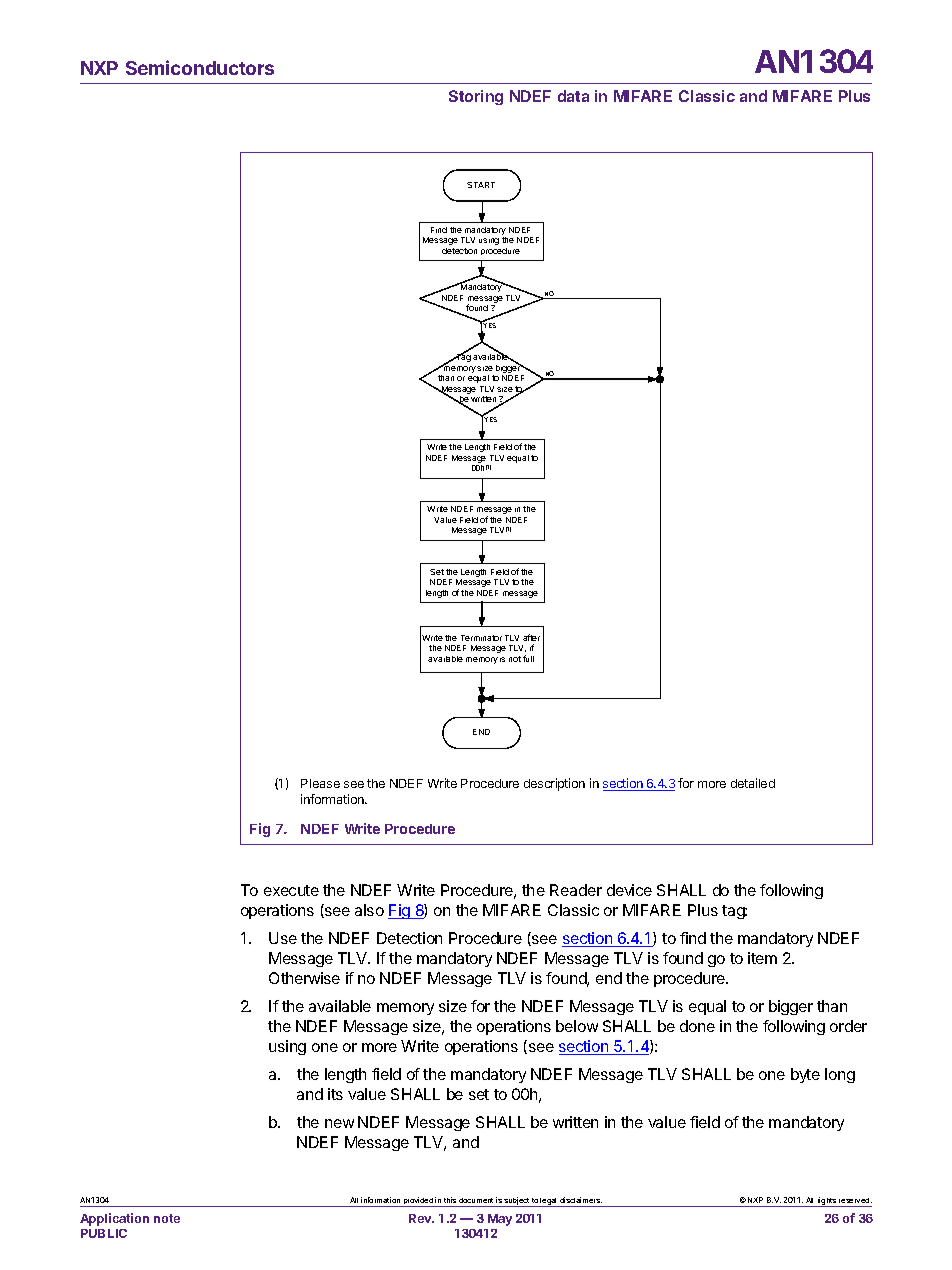 The width and height of the page is (952, 1270). What do you see at coordinates (573, 96) in the page?
I see `data` at bounding box center [573, 96].
